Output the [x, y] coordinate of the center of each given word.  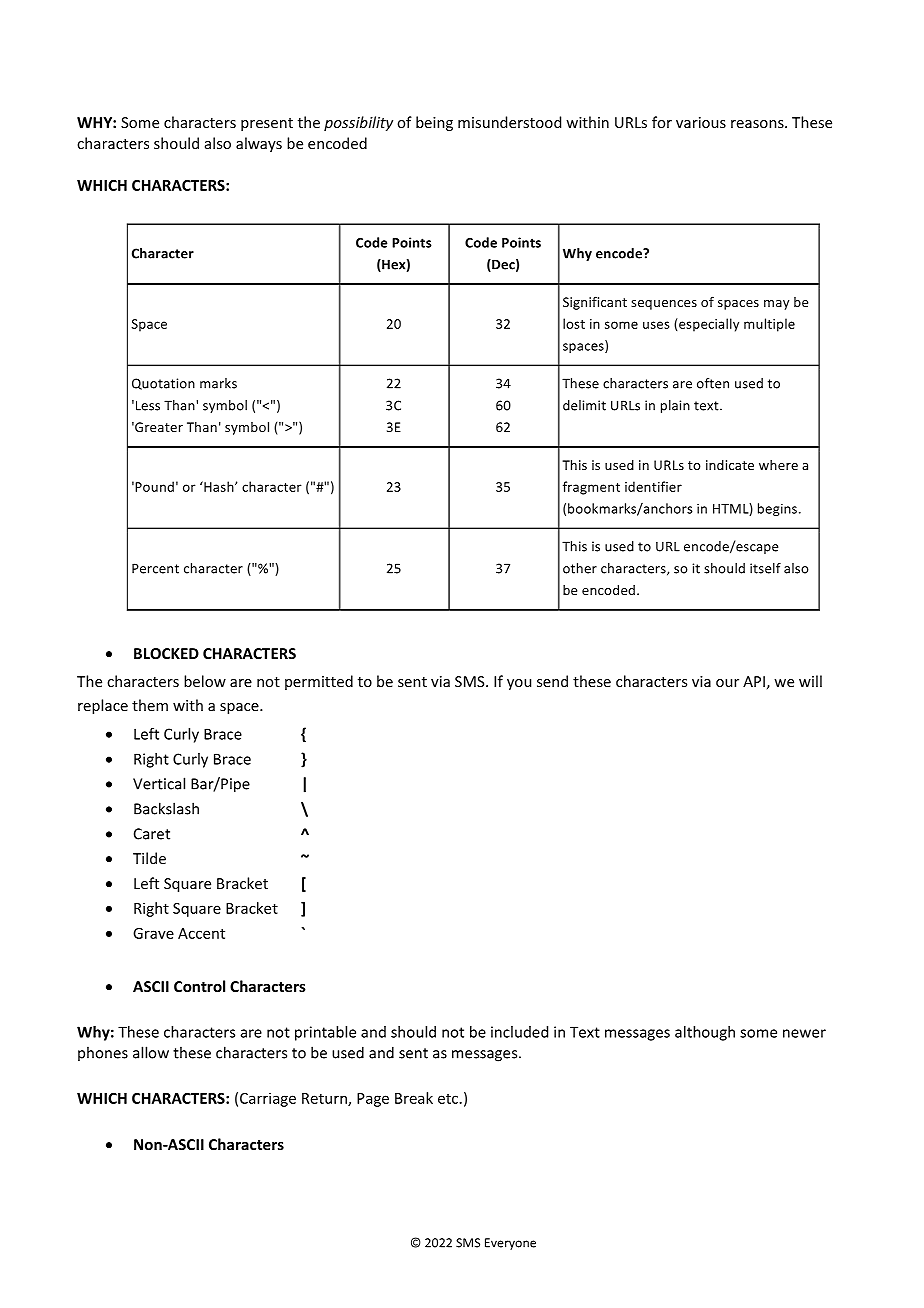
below [205, 681]
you [519, 684]
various [701, 122]
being [434, 123]
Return [325, 1099]
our [727, 683]
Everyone [510, 1244]
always [259, 144]
